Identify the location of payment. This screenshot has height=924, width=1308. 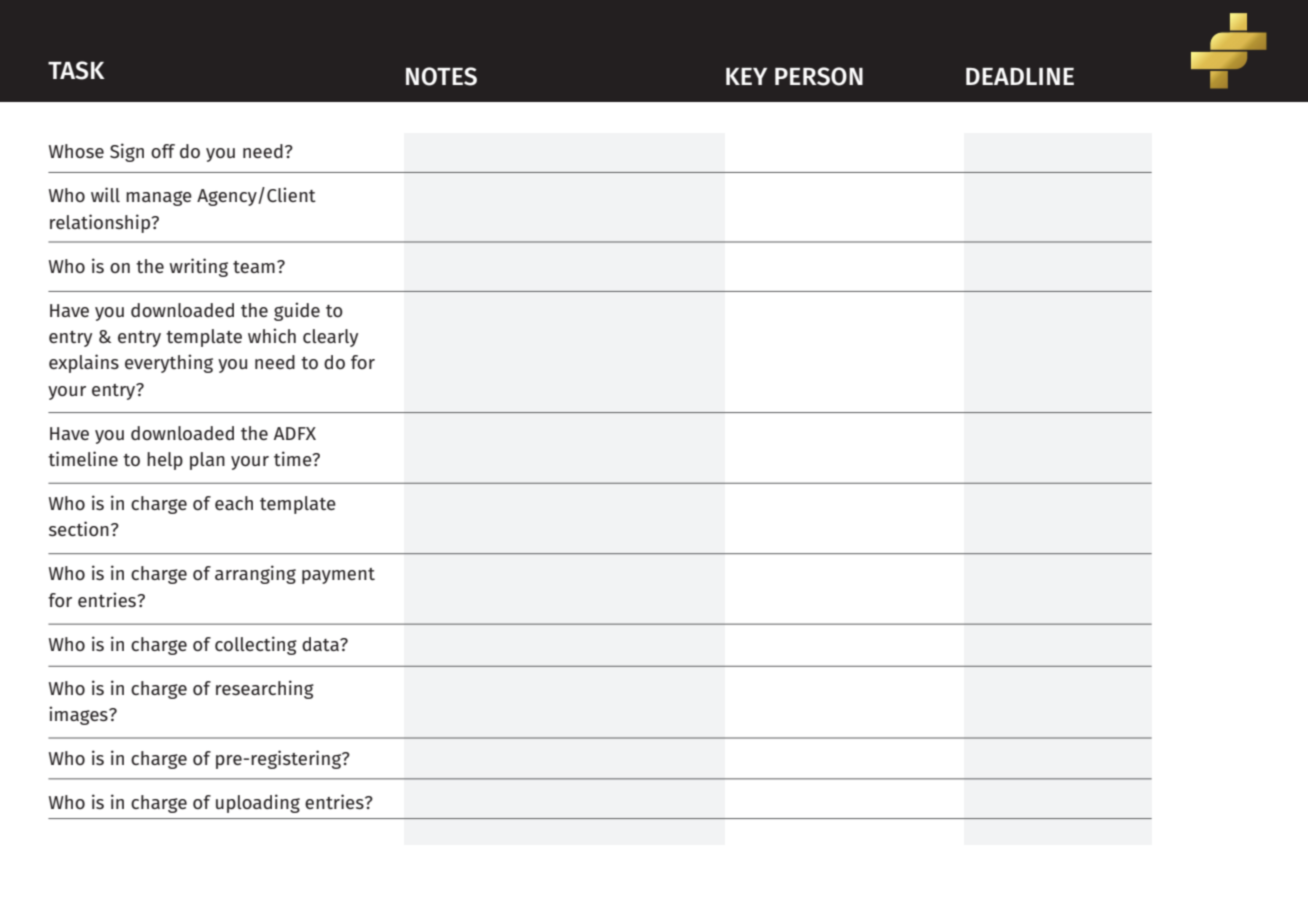
(338, 576).
